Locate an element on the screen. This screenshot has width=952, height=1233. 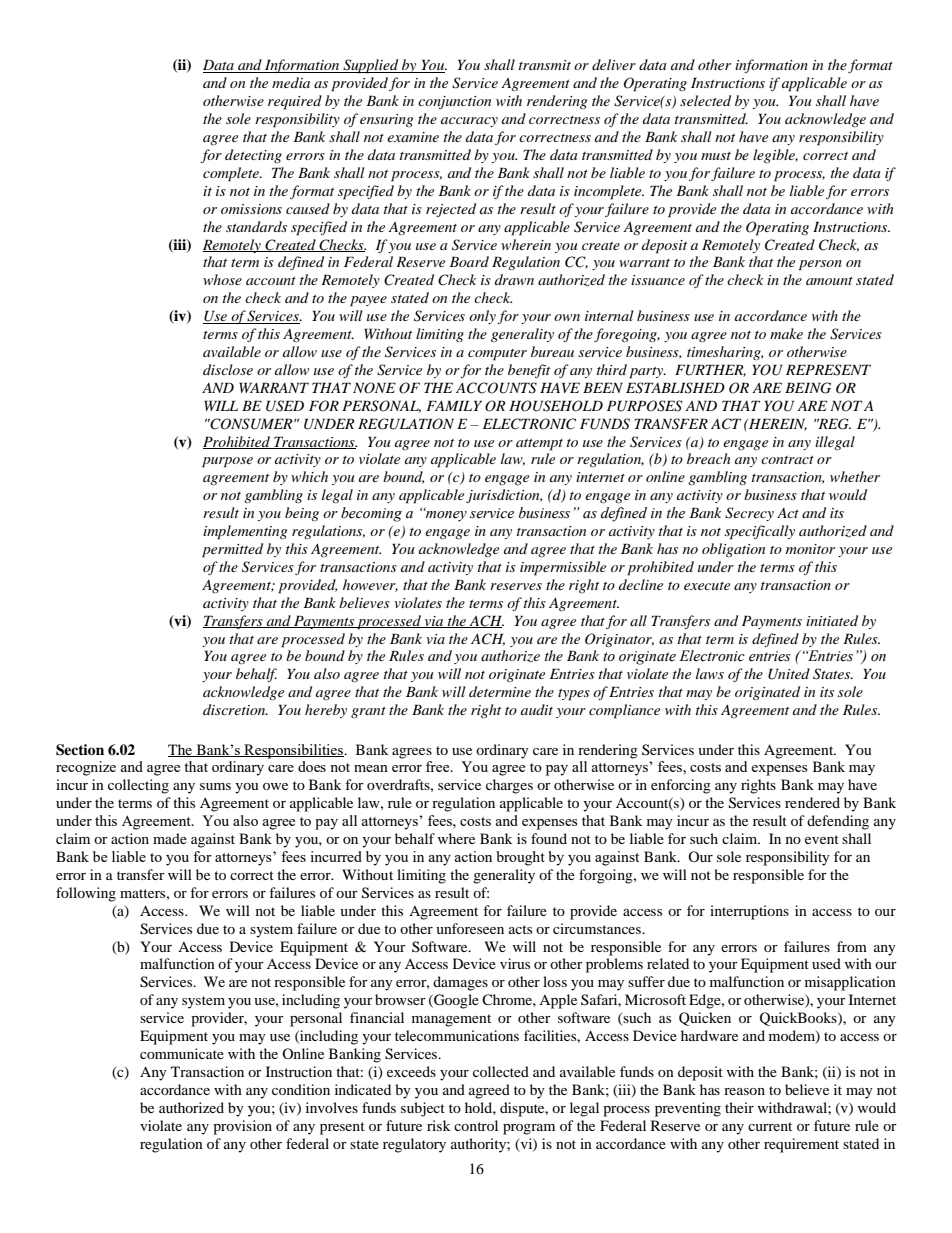
make is located at coordinates (786, 333).
